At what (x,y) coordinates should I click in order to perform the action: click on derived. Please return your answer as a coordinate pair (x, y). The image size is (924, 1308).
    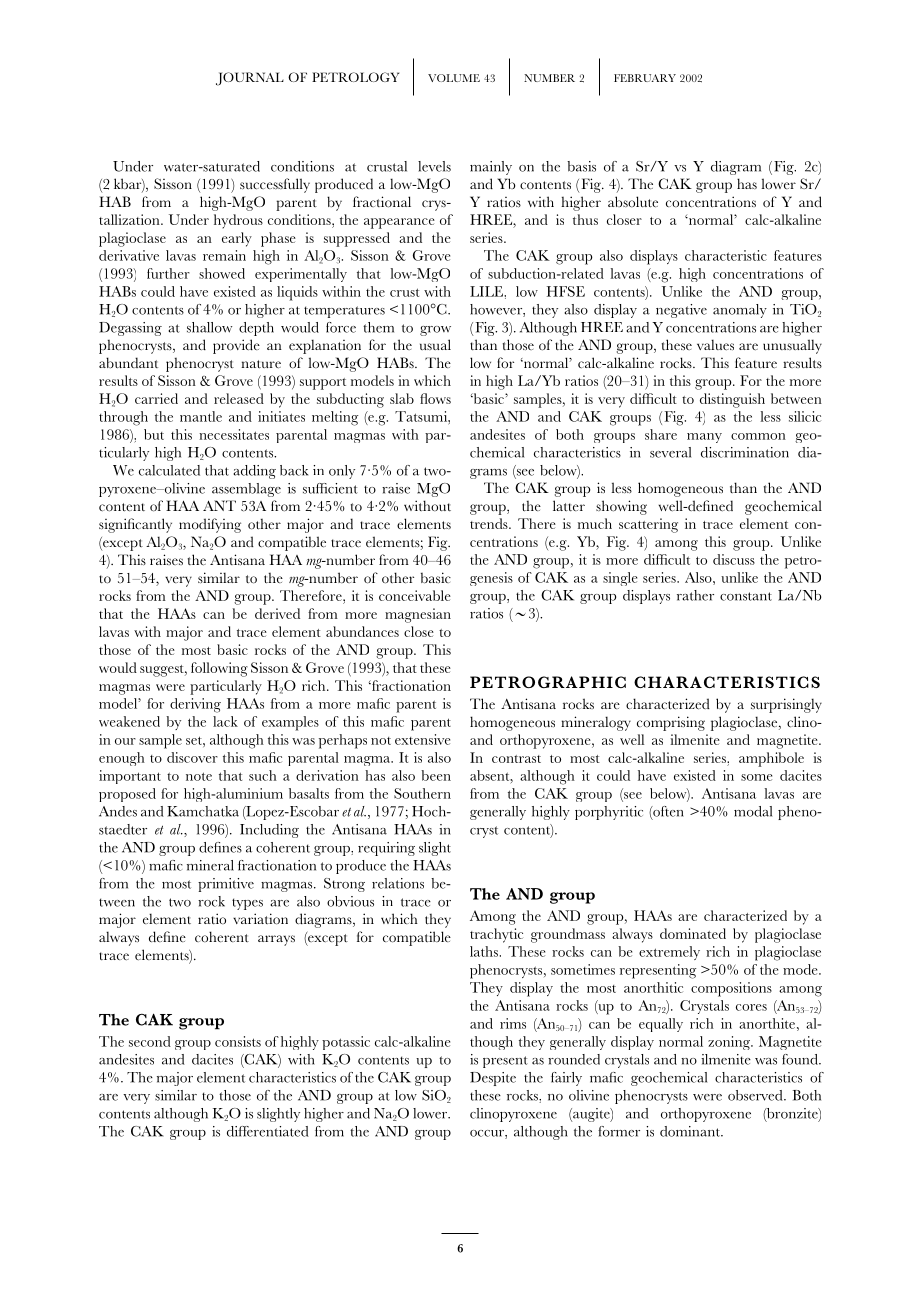
    Looking at the image, I should click on (277, 613).
